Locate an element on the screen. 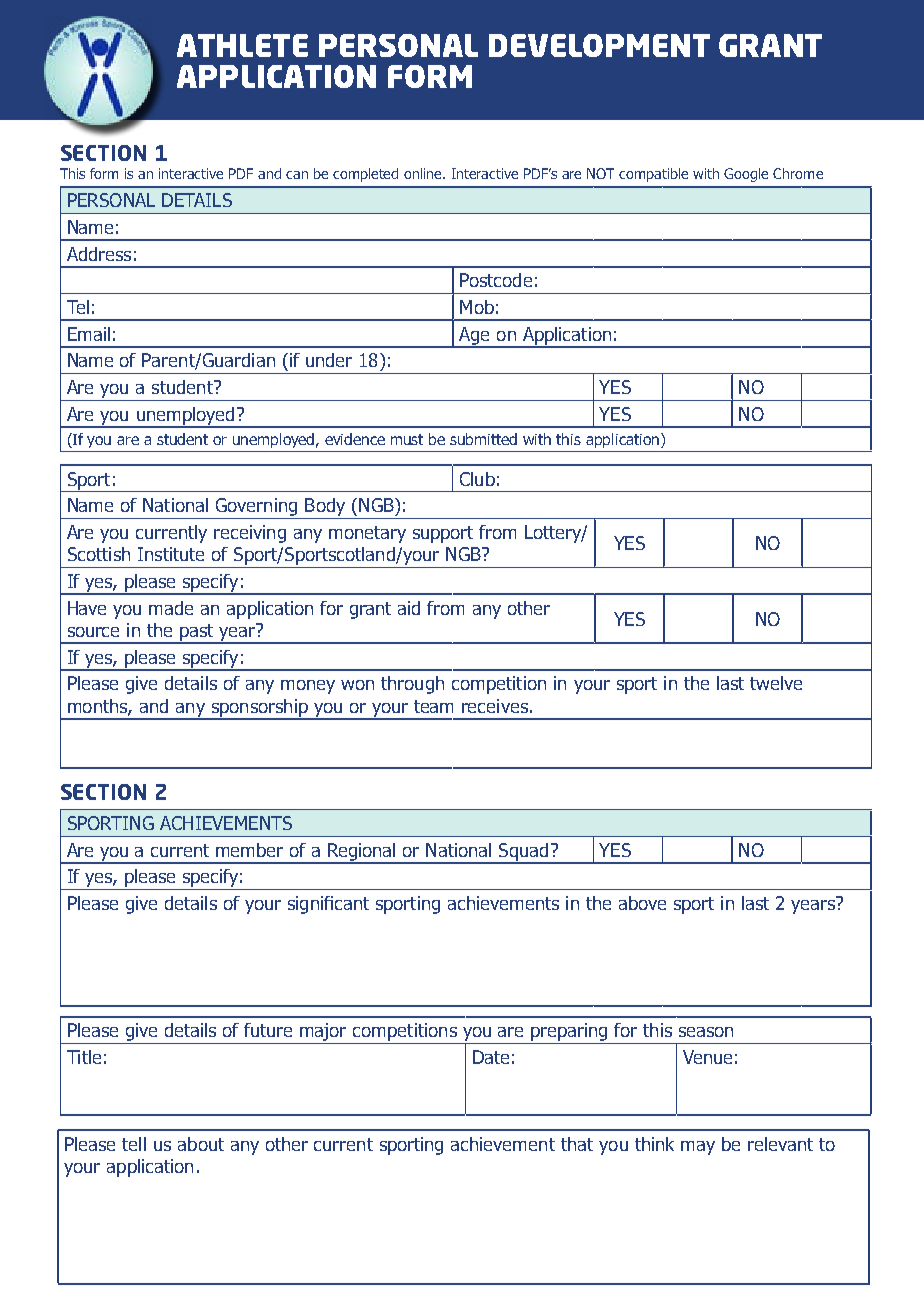  may is located at coordinates (698, 1148).
